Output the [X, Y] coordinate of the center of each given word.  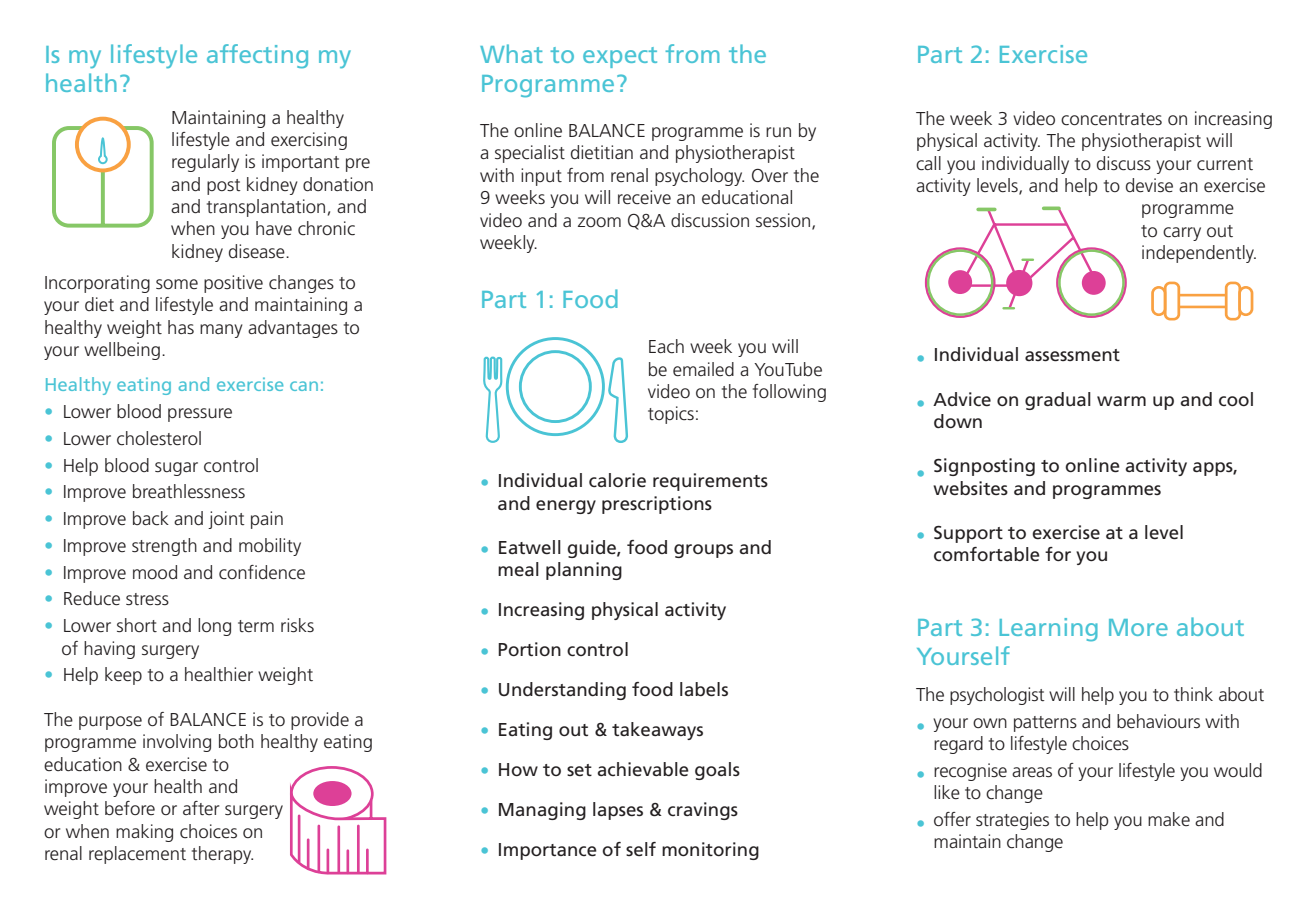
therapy [222, 855]
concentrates [1111, 119]
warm [1121, 401]
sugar [176, 469]
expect [620, 57]
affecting [257, 56]
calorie [617, 480]
